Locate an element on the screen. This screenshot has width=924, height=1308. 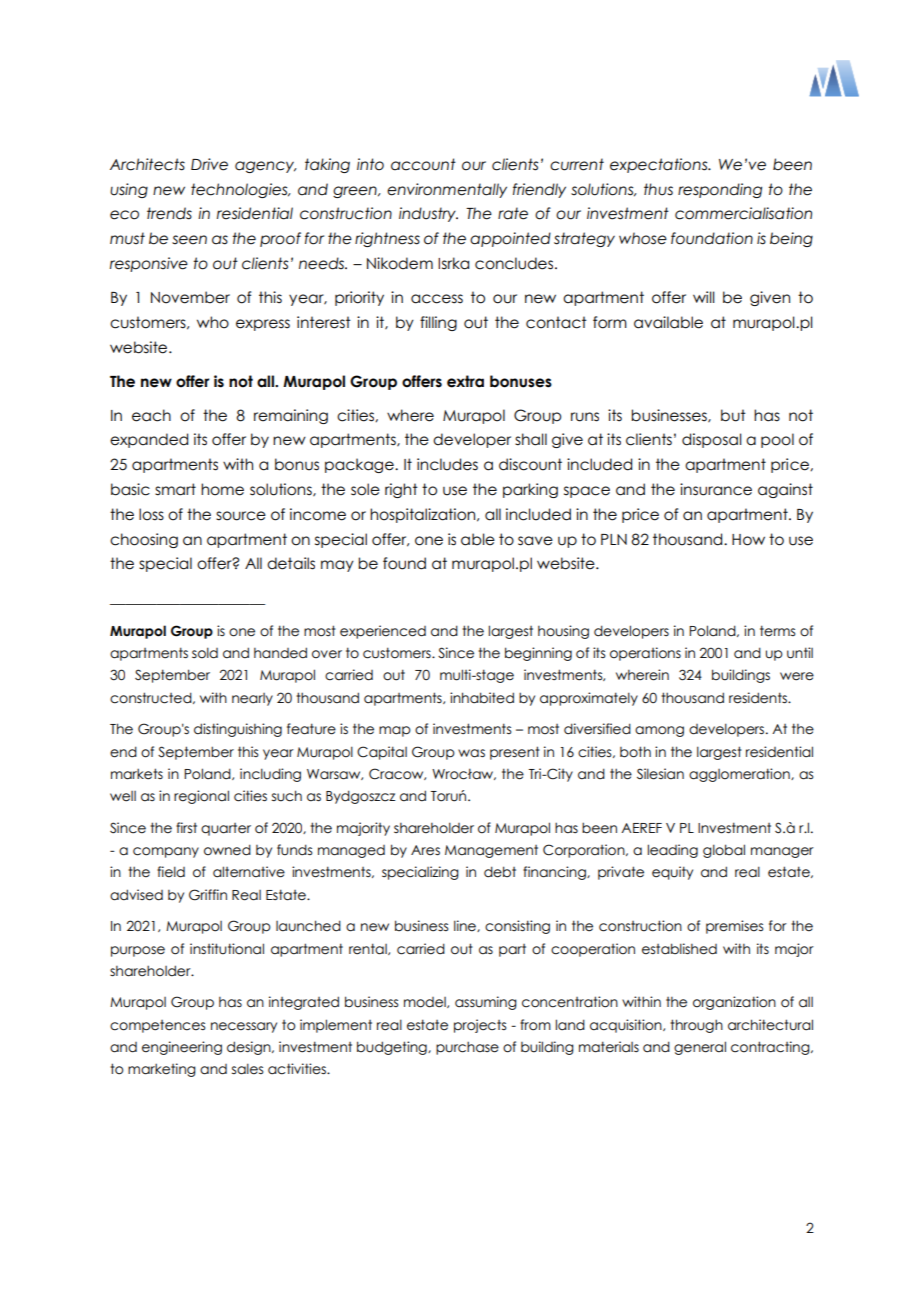
extra is located at coordinates (465, 381).
